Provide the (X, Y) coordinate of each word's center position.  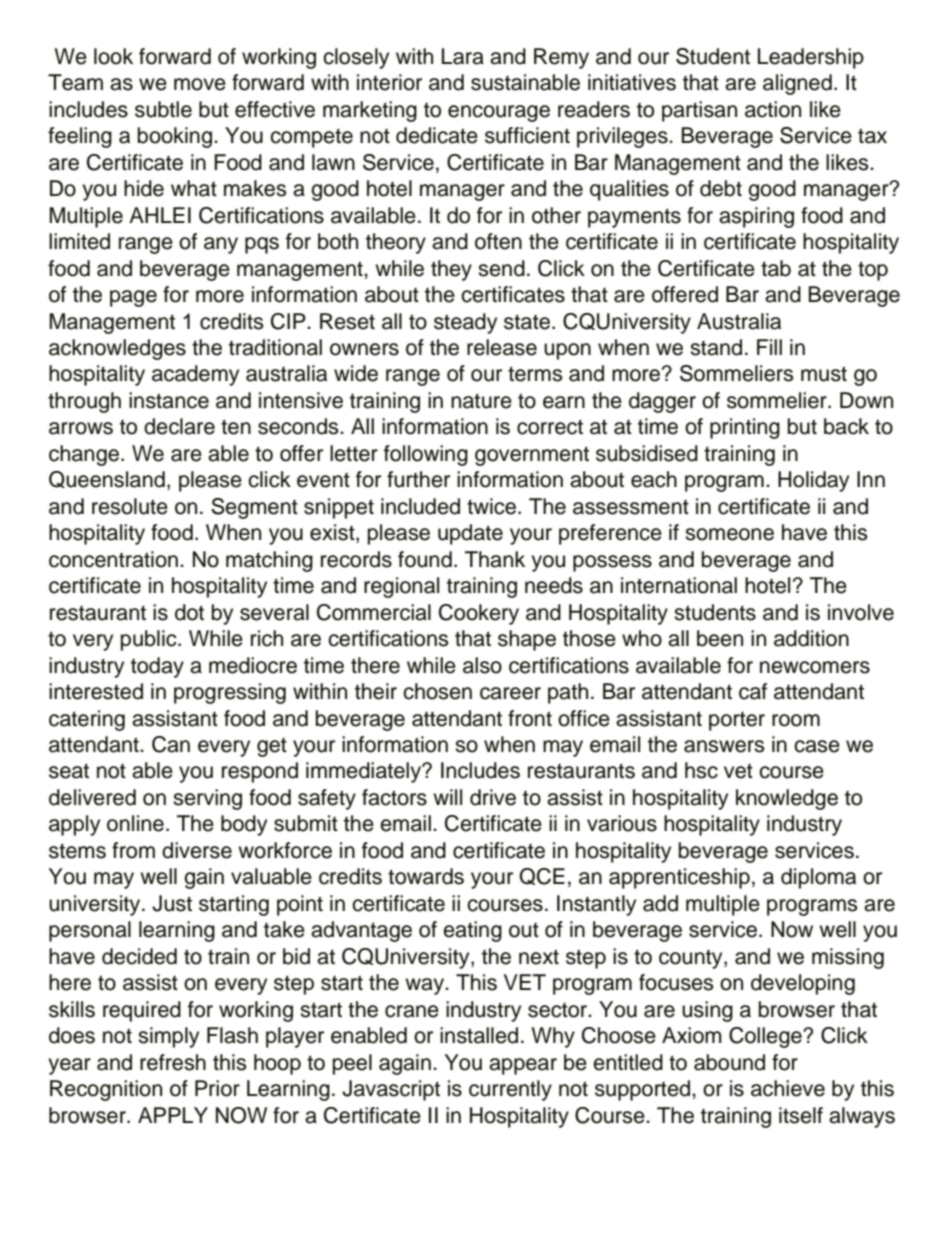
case (817, 746)
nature (481, 401)
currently (510, 1090)
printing (745, 428)
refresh (173, 1062)
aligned (797, 84)
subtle (163, 109)
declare (179, 426)
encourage (499, 113)
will (447, 797)
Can (171, 744)
